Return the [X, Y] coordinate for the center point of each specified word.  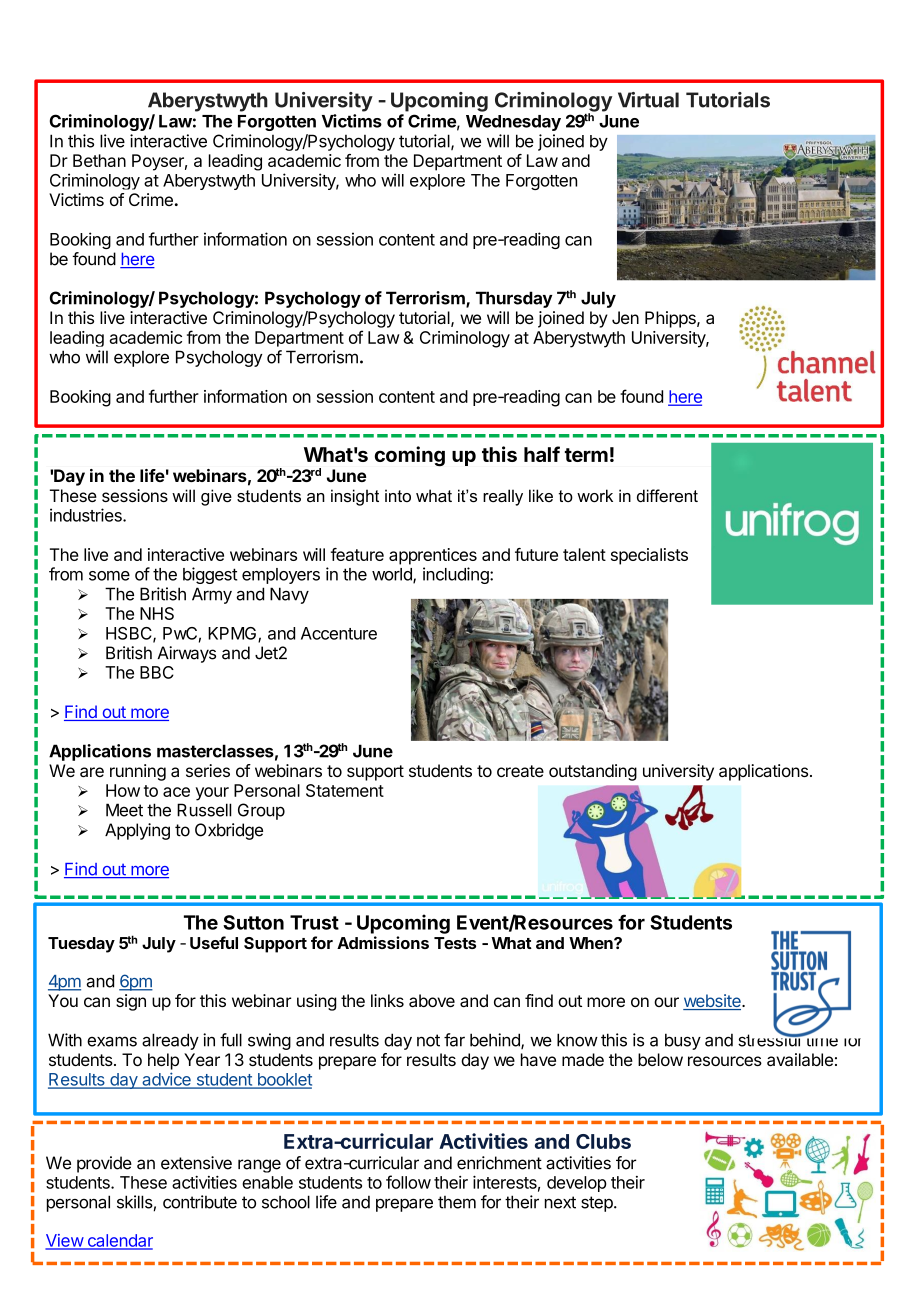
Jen [625, 317]
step [598, 1204]
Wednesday [513, 123]
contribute [200, 1202]
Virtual [648, 100]
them [457, 1202]
